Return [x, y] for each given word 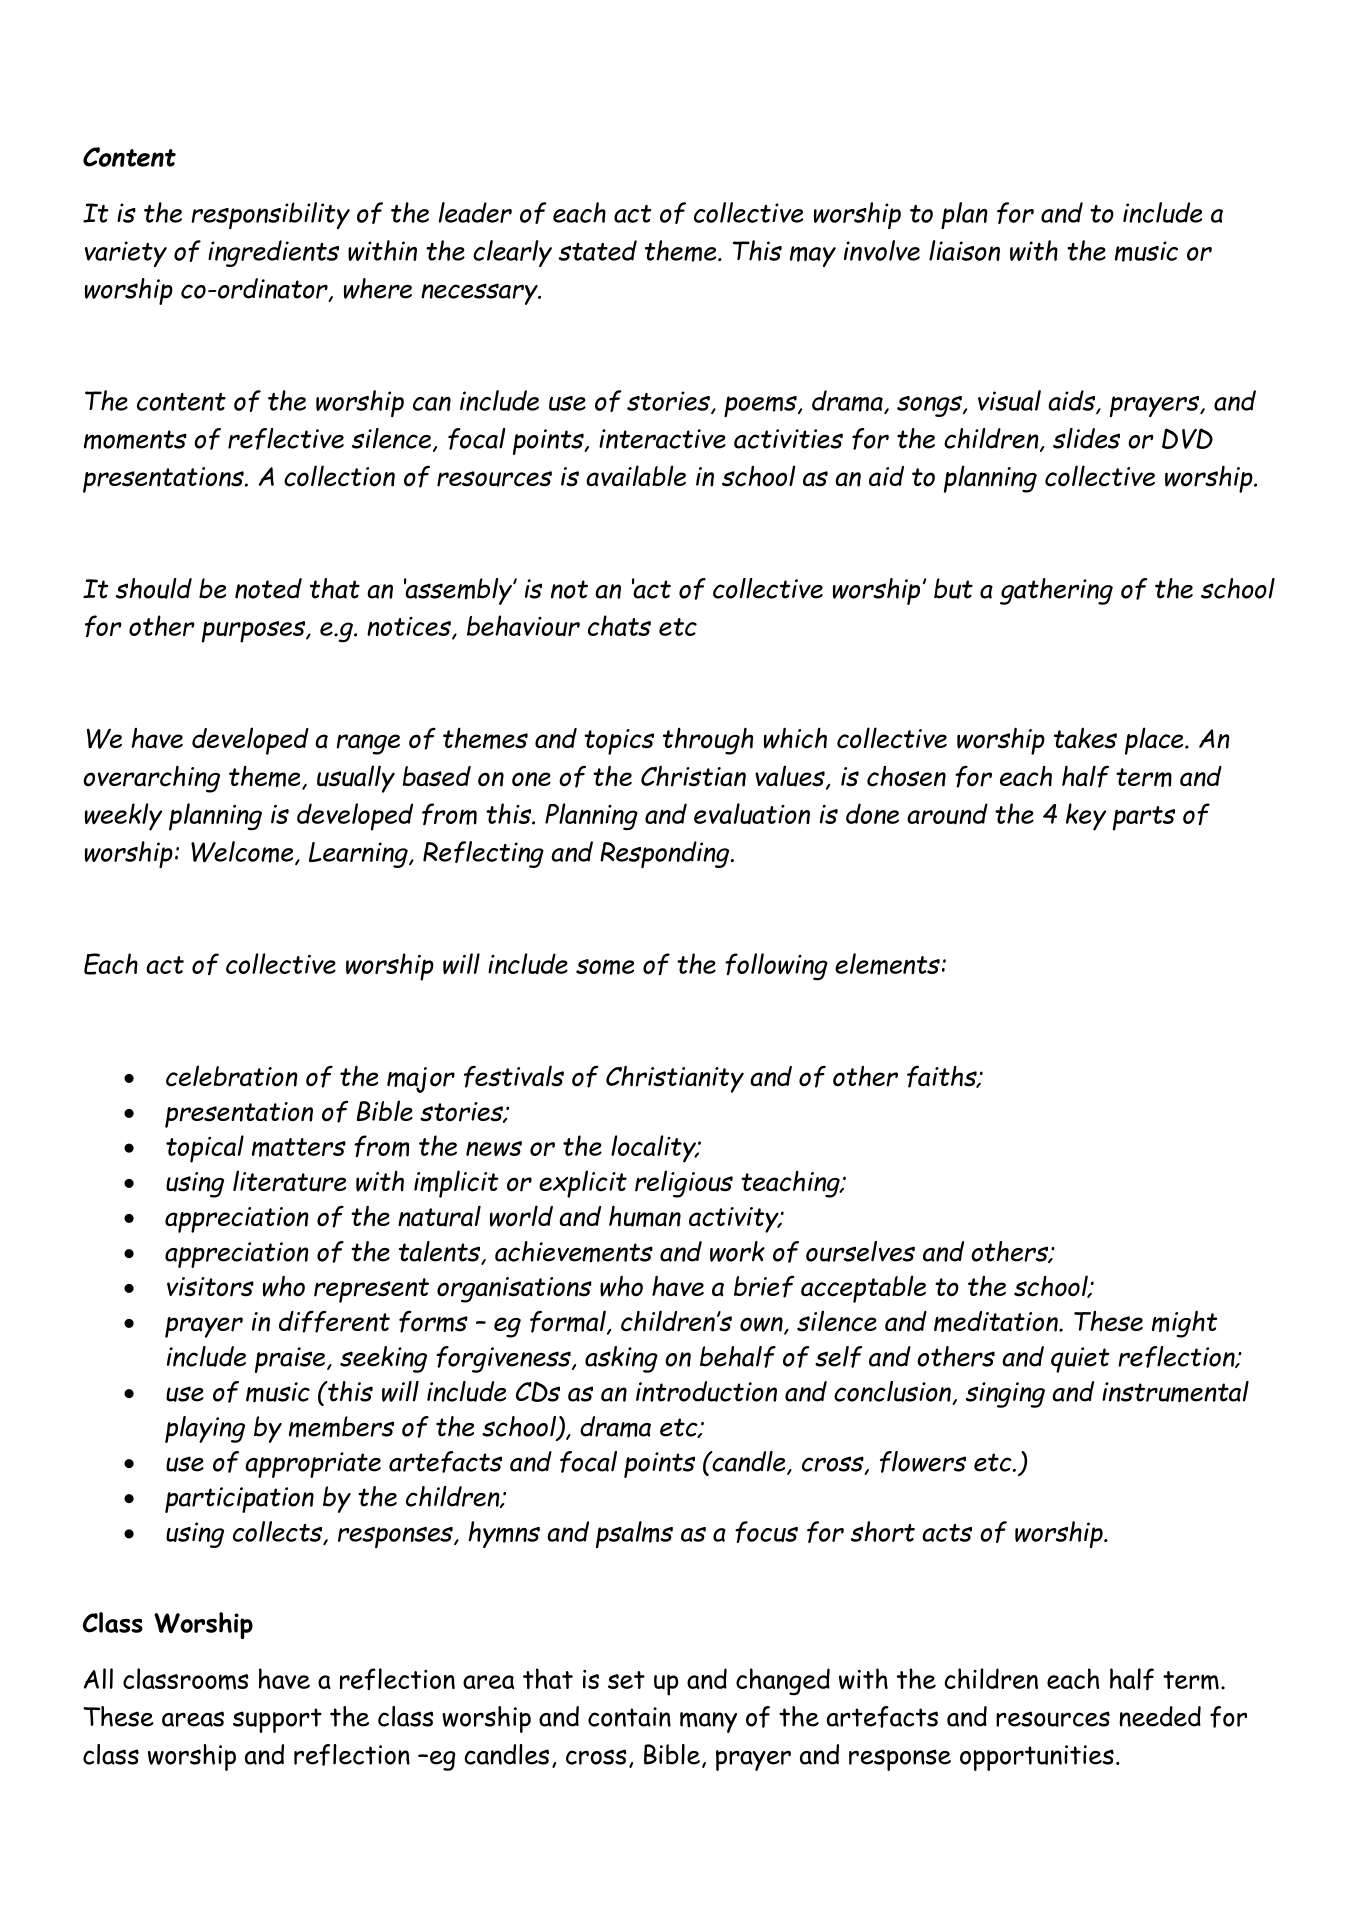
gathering [1056, 591]
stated [598, 250]
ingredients [273, 253]
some [605, 967]
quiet [1080, 1360]
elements [887, 964]
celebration [232, 1076]
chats [619, 625]
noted [268, 588]
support [277, 1720]
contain [629, 1717]
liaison [964, 250]
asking [621, 1359]
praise [291, 1360]
